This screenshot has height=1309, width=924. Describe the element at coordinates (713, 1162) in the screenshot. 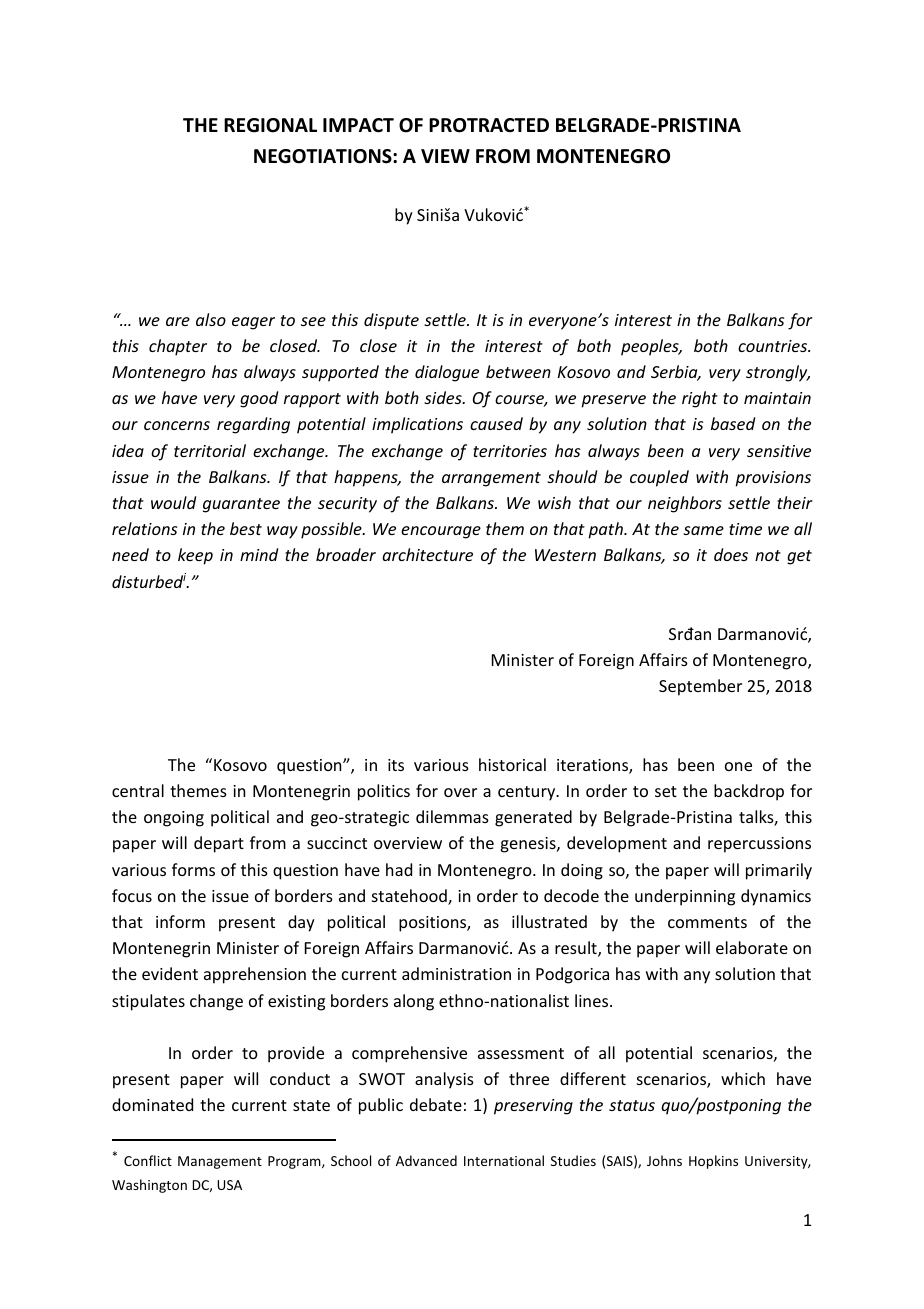

I see `Hopkins` at that location.
